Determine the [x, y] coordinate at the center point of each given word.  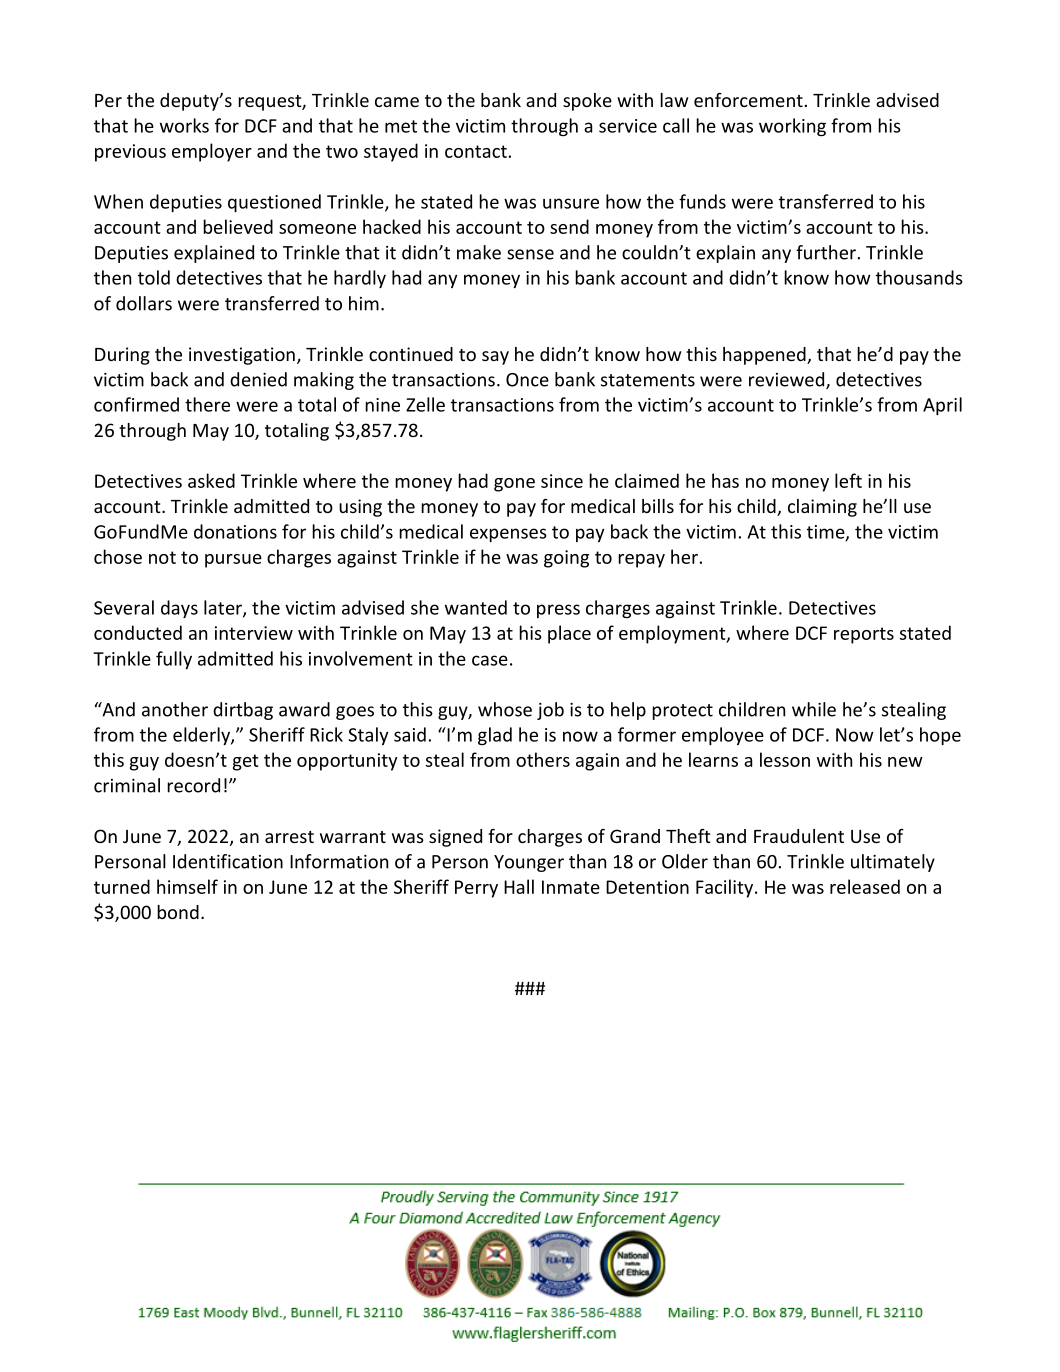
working [792, 127]
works [184, 125]
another [175, 709]
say [495, 358]
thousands [919, 277]
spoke [587, 102]
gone [514, 485]
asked [211, 480]
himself [187, 886]
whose [505, 709]
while [814, 709]
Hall [519, 886]
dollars [144, 303]
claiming [822, 508]
